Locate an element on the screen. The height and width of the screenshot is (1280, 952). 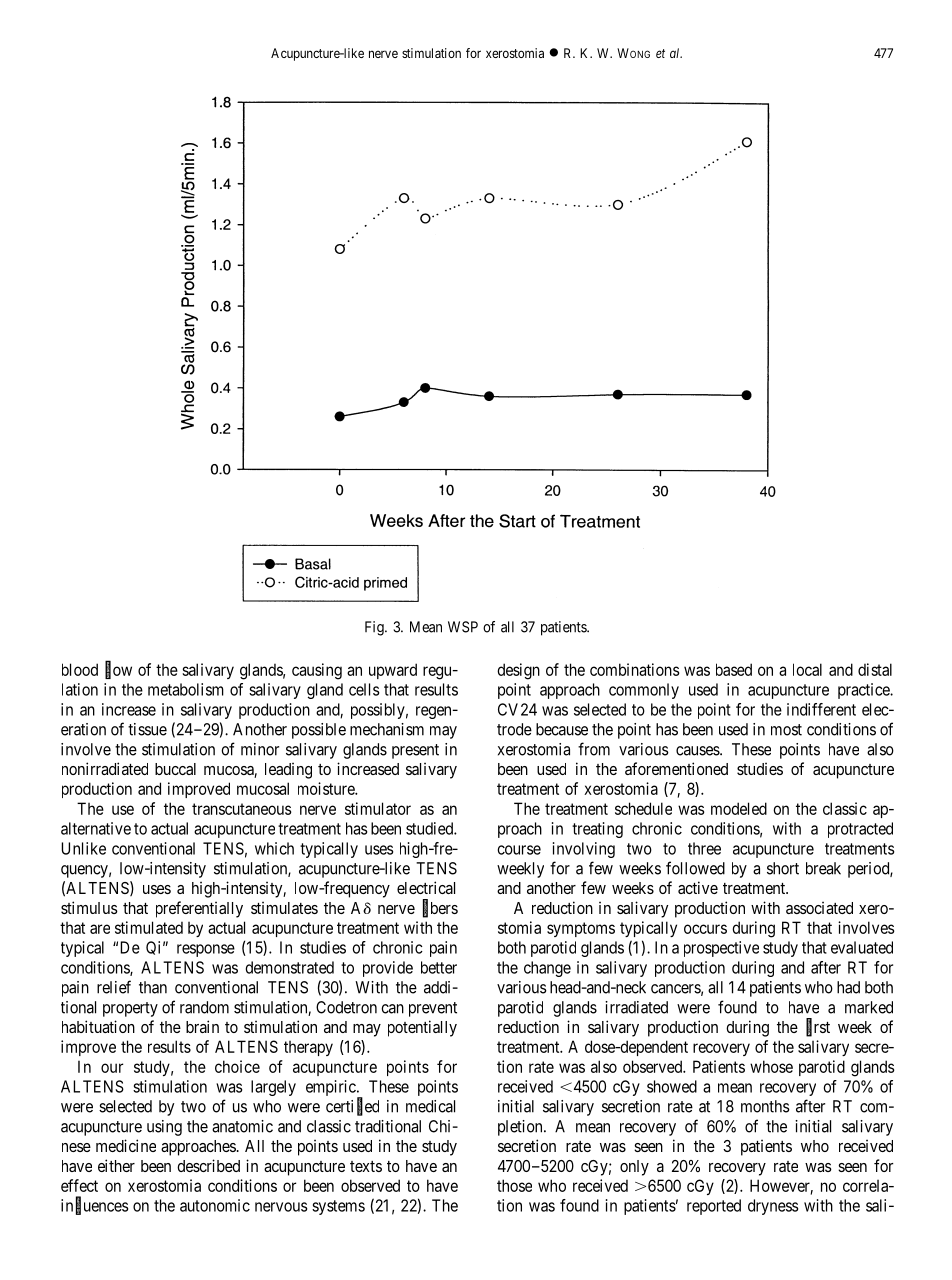
local is located at coordinates (807, 669).
